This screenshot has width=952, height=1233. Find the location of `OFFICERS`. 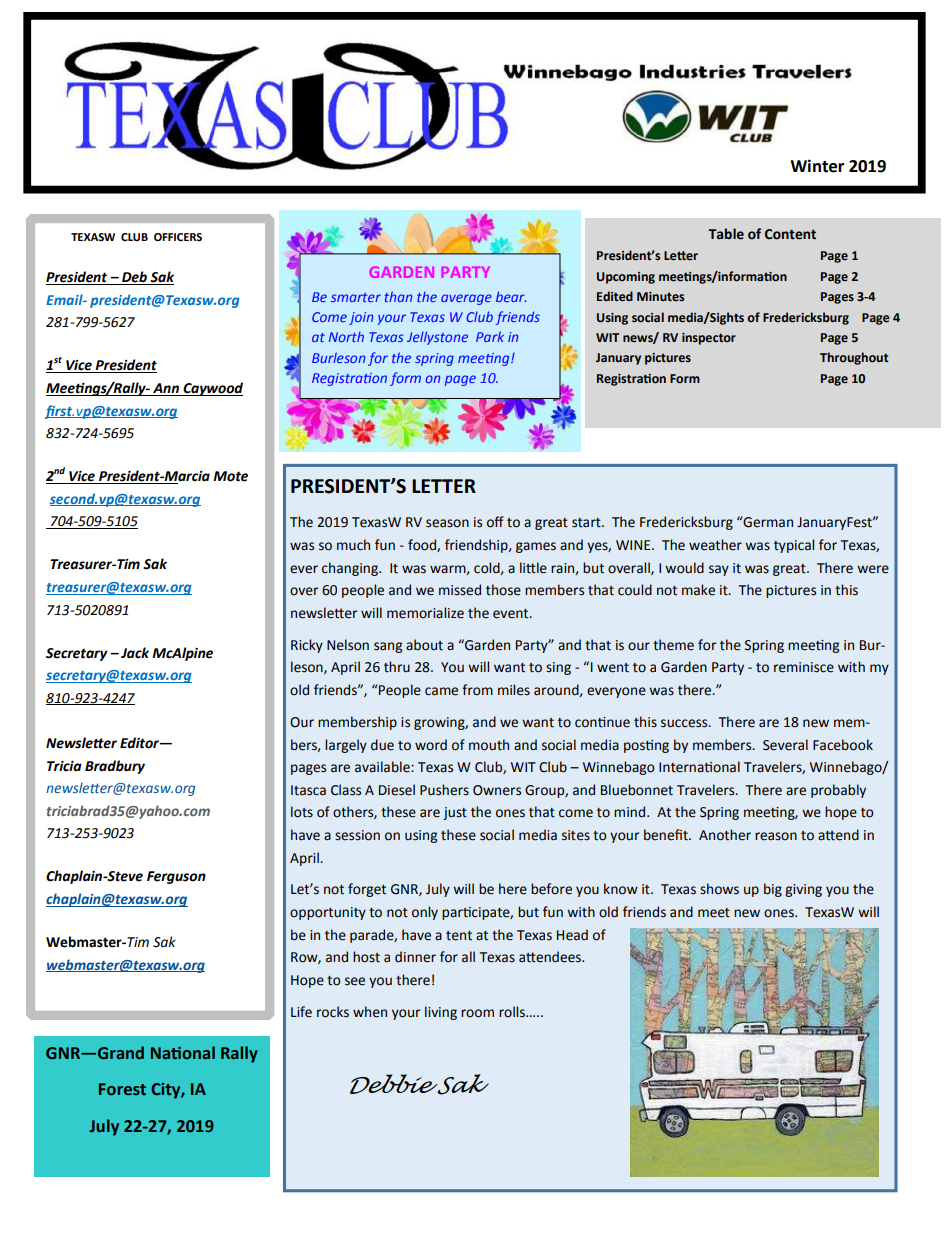

OFFICERS is located at coordinates (178, 237).
